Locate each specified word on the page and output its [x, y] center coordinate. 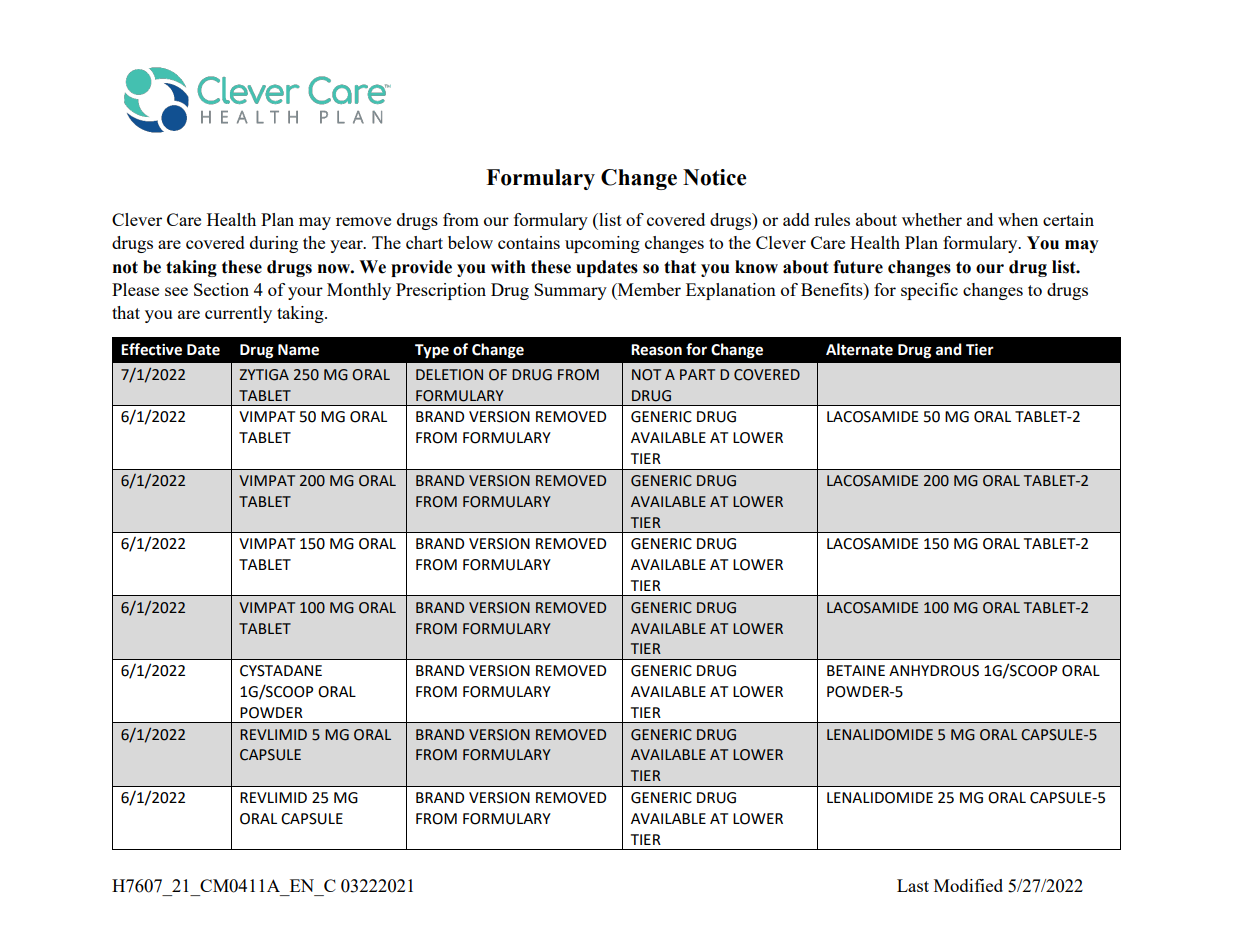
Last [913, 885]
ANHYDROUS [934, 671]
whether [932, 219]
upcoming [602, 244]
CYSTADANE [281, 671]
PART [697, 374]
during [274, 244]
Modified [968, 885]
